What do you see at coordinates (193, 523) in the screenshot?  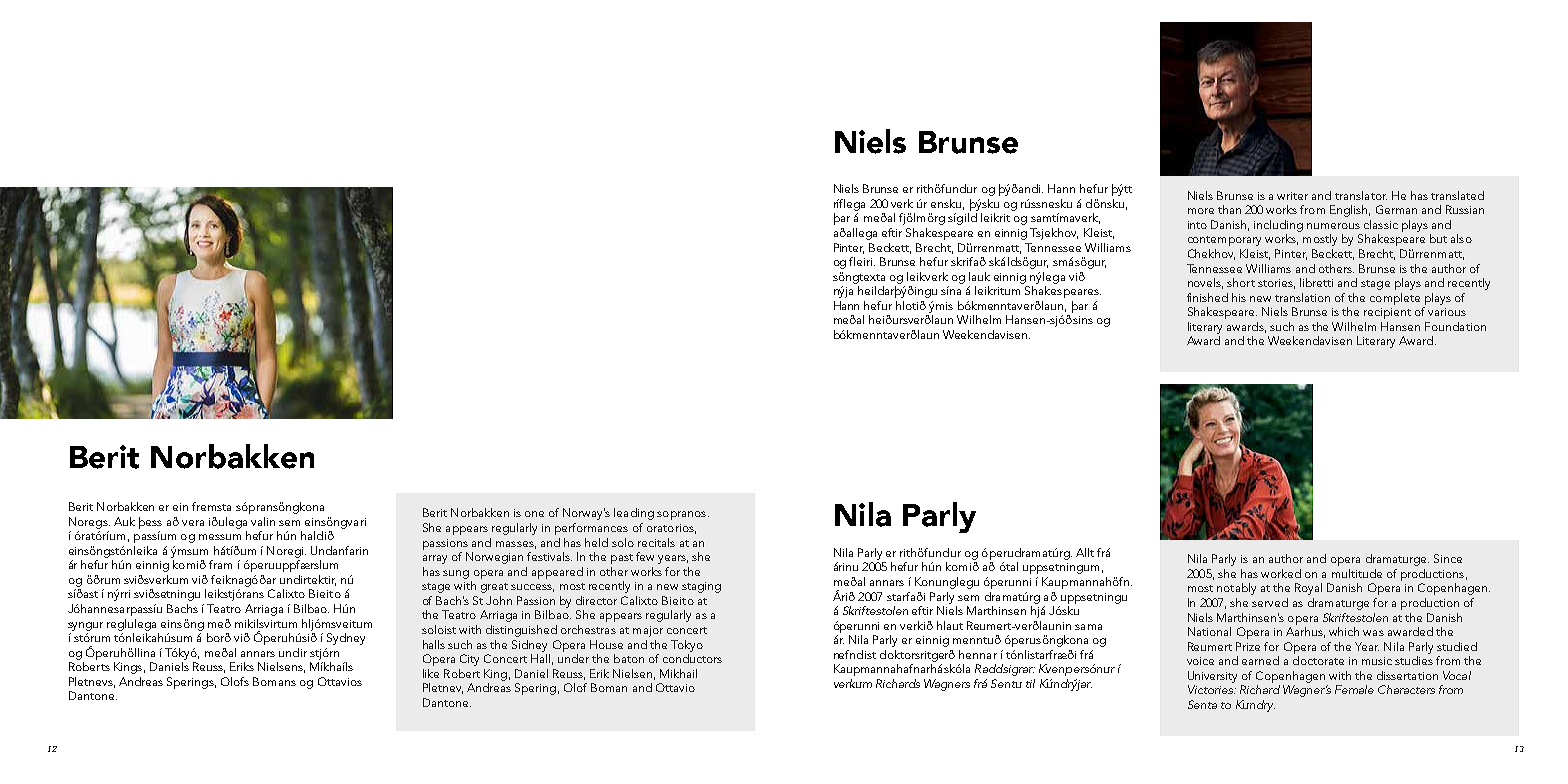 I see `vera` at bounding box center [193, 523].
